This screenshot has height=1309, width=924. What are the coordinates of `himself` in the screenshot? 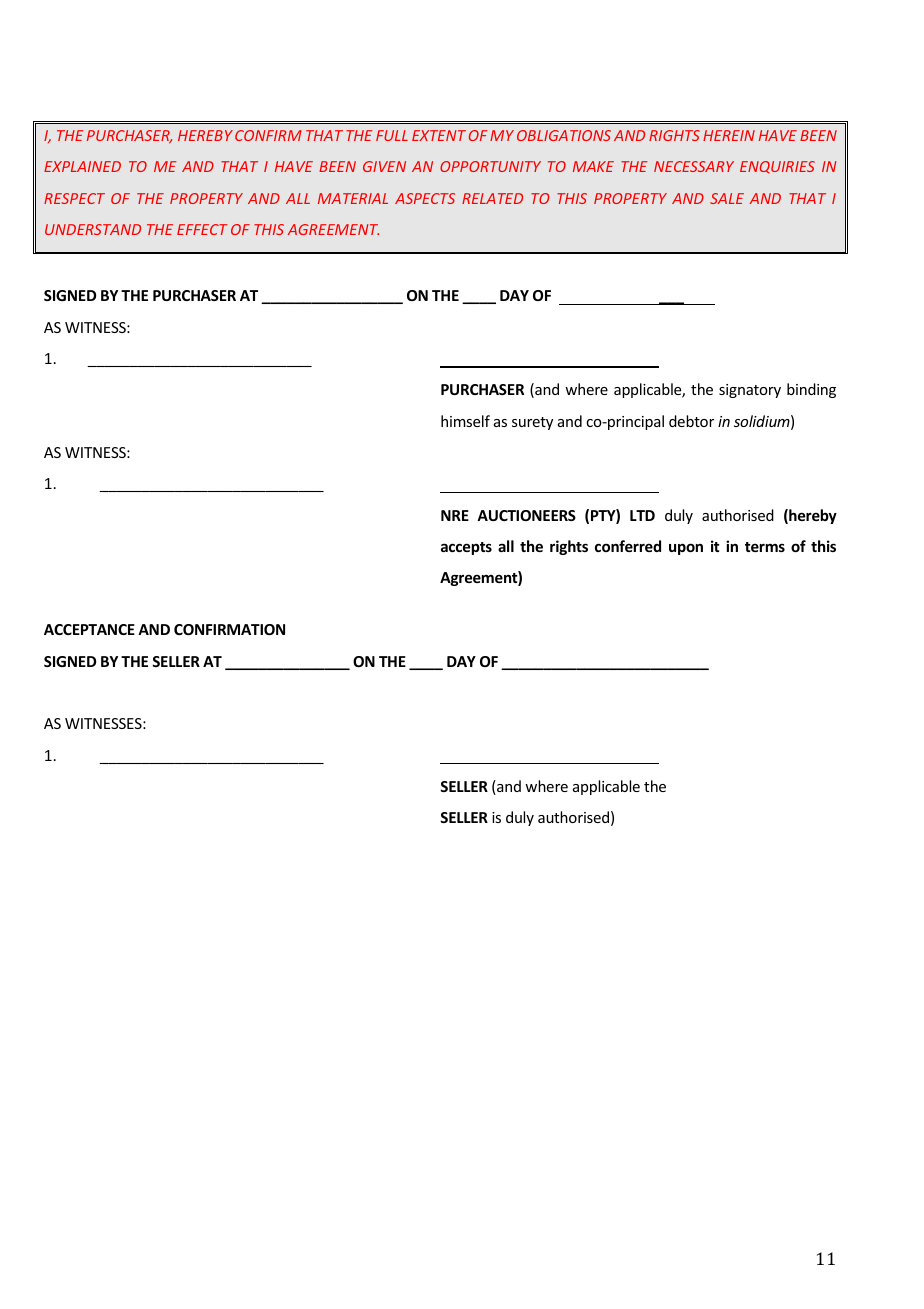 It's located at (465, 421).
